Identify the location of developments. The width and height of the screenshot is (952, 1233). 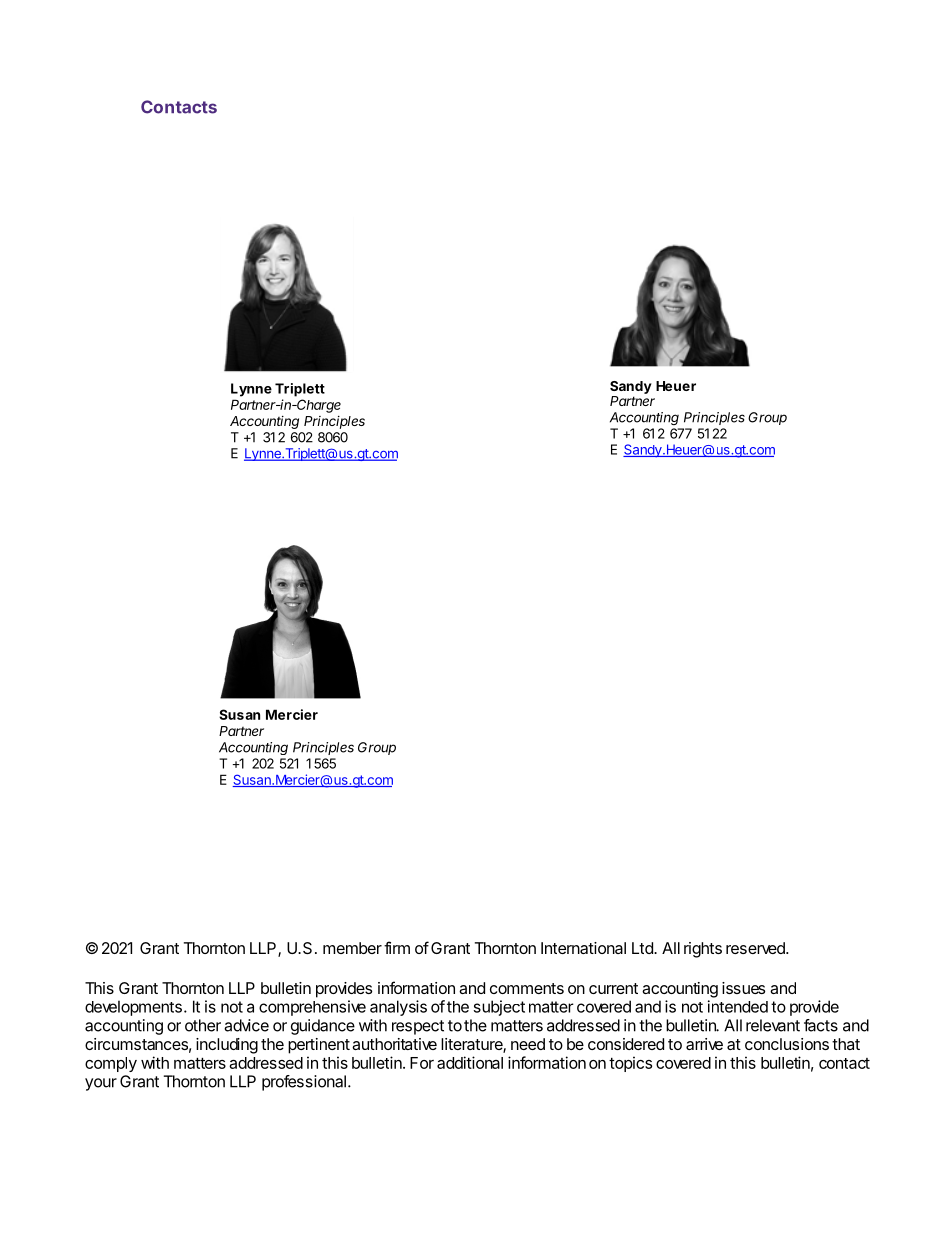
(133, 1008).
